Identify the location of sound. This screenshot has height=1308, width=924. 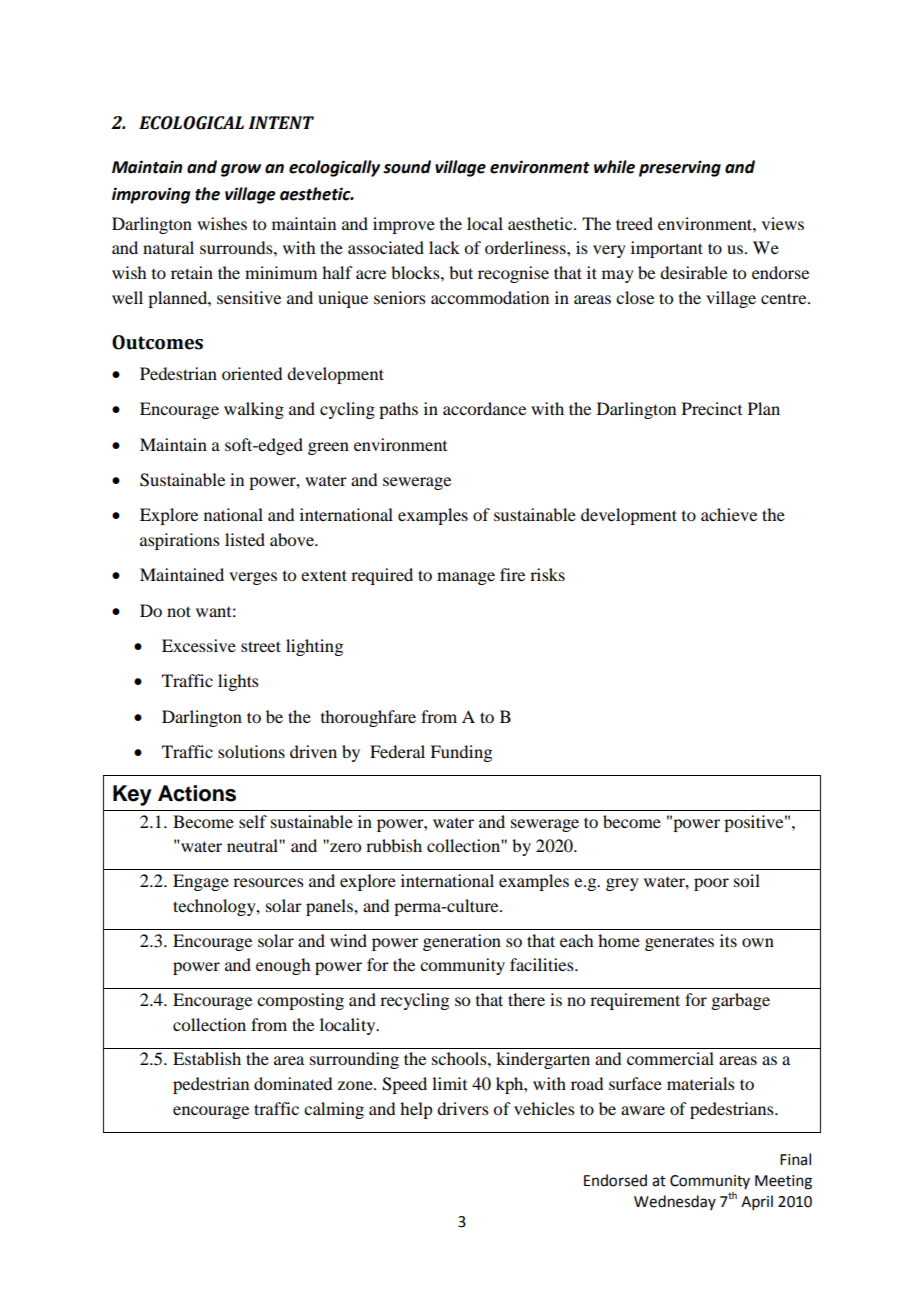
(407, 167).
